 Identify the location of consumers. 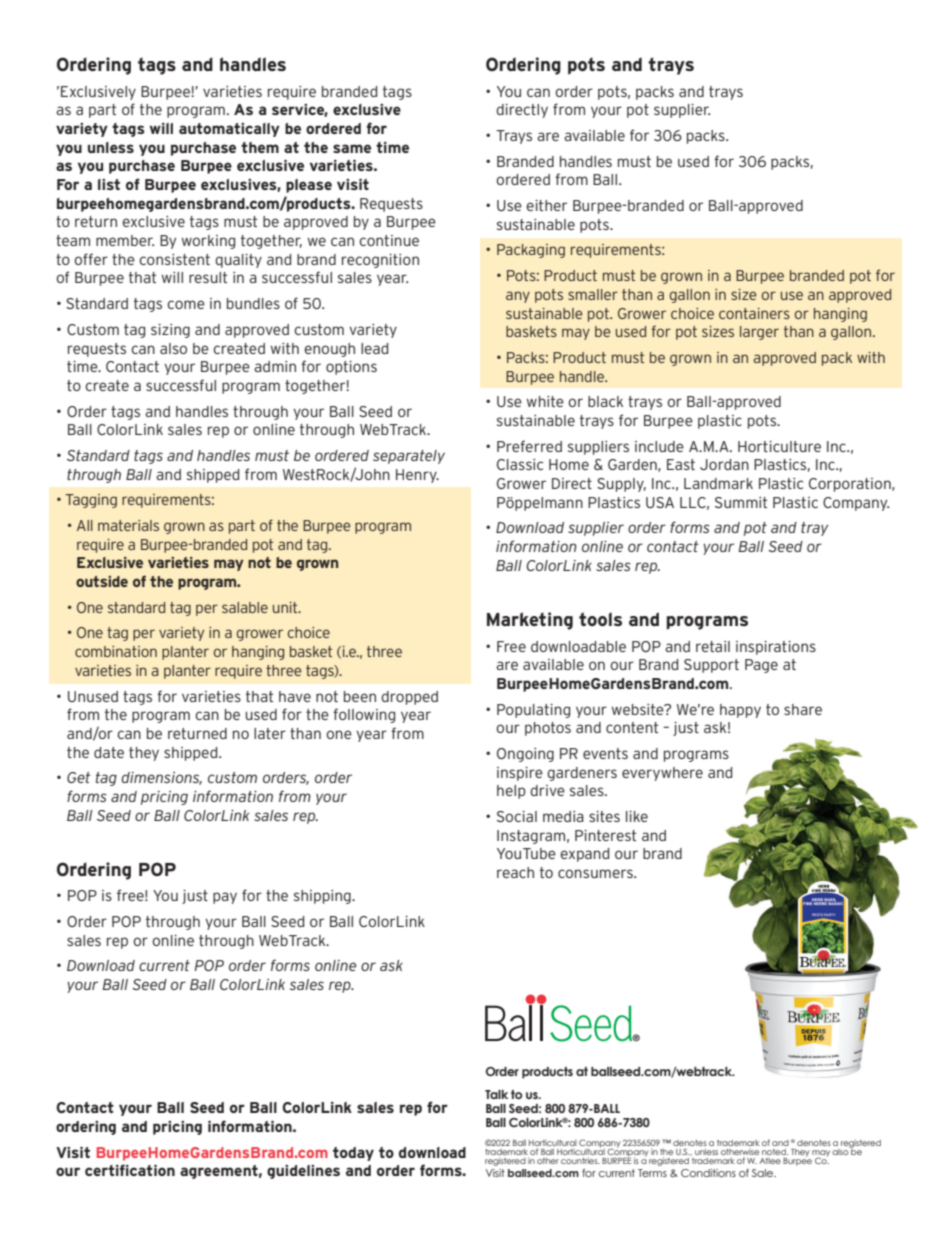
(596, 873).
